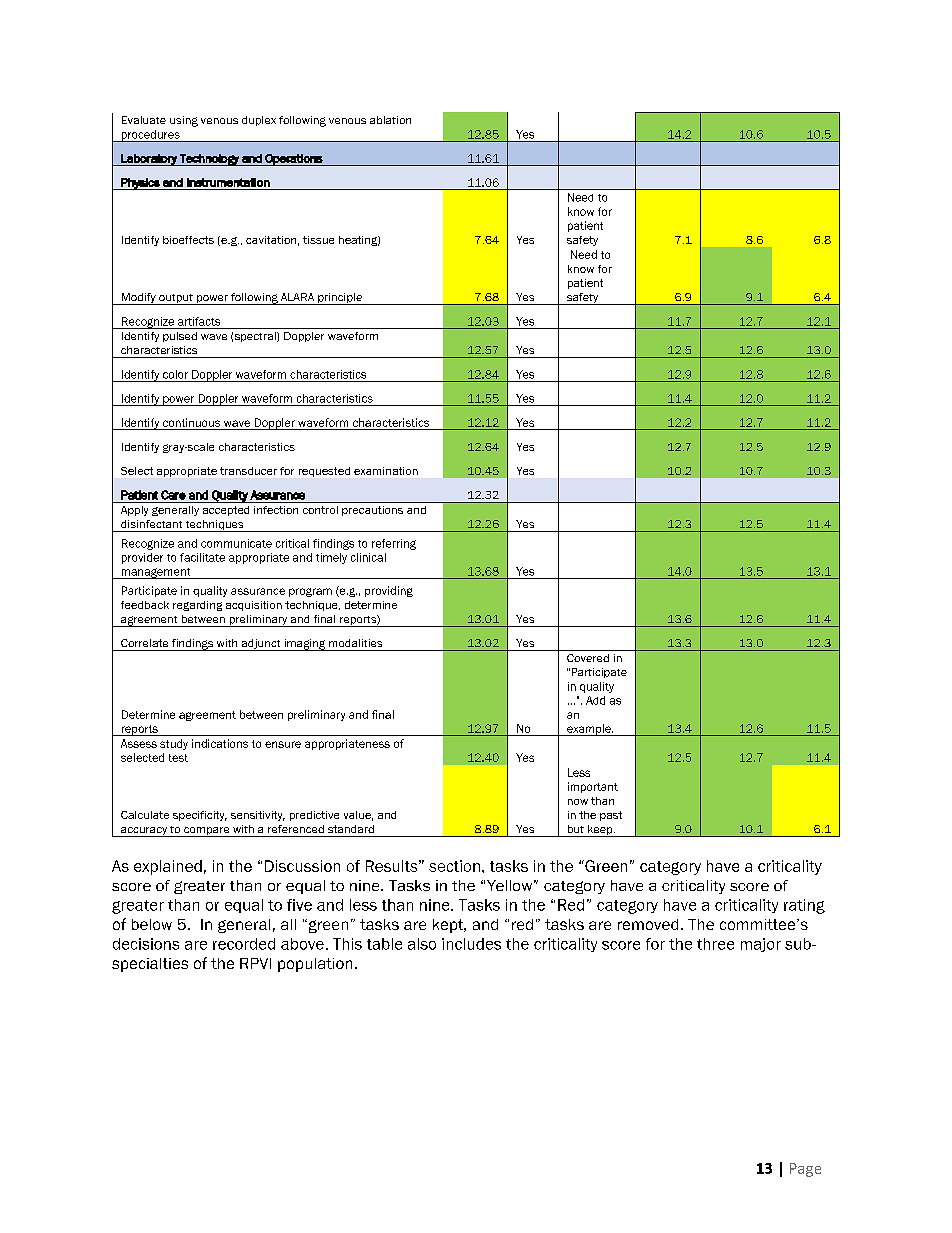  What do you see at coordinates (315, 965) in the page?
I see `population` at bounding box center [315, 965].
